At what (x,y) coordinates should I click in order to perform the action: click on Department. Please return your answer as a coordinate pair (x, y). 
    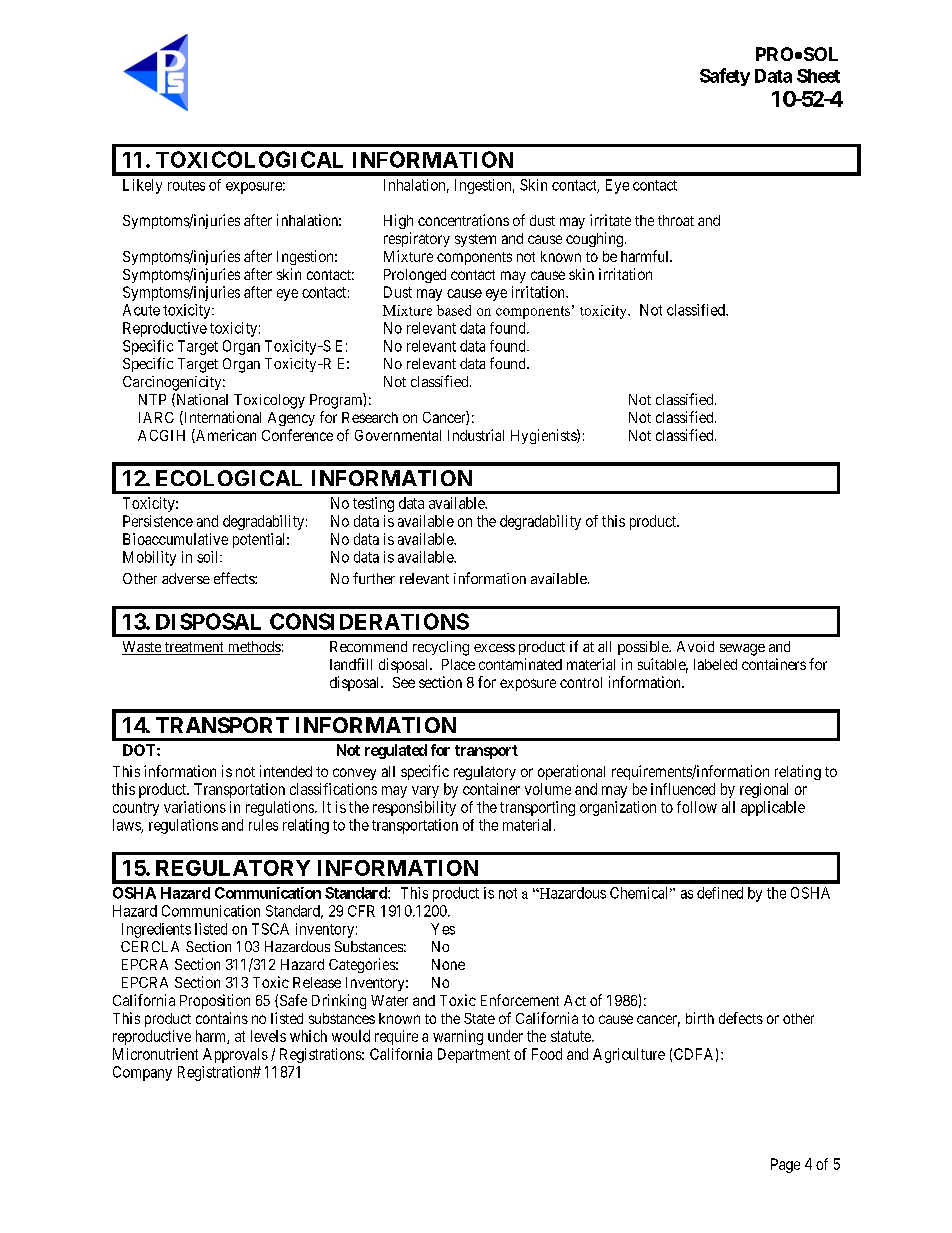
    Looking at the image, I should click on (474, 1055).
